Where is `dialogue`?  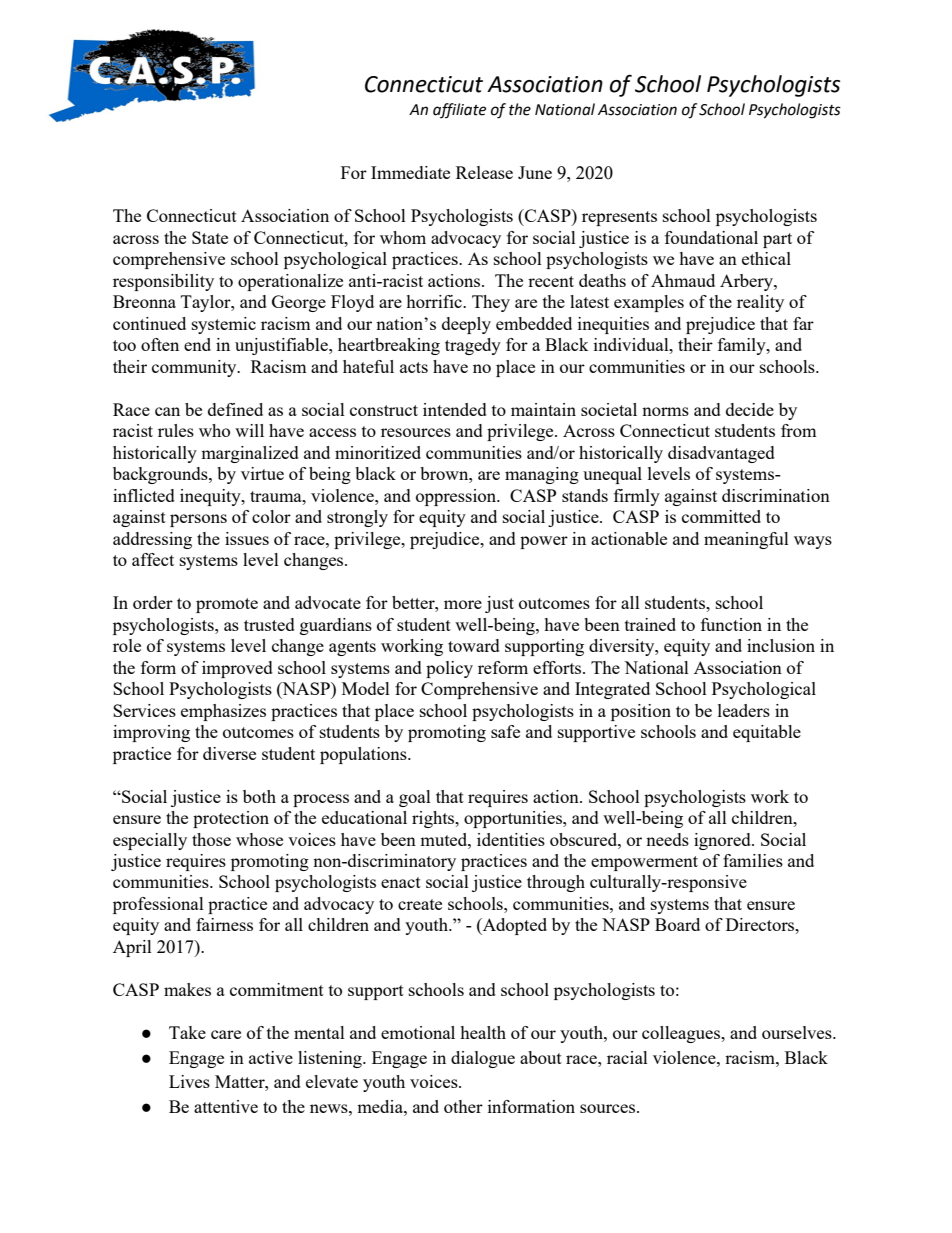
dialogue is located at coordinates (483, 1059).
